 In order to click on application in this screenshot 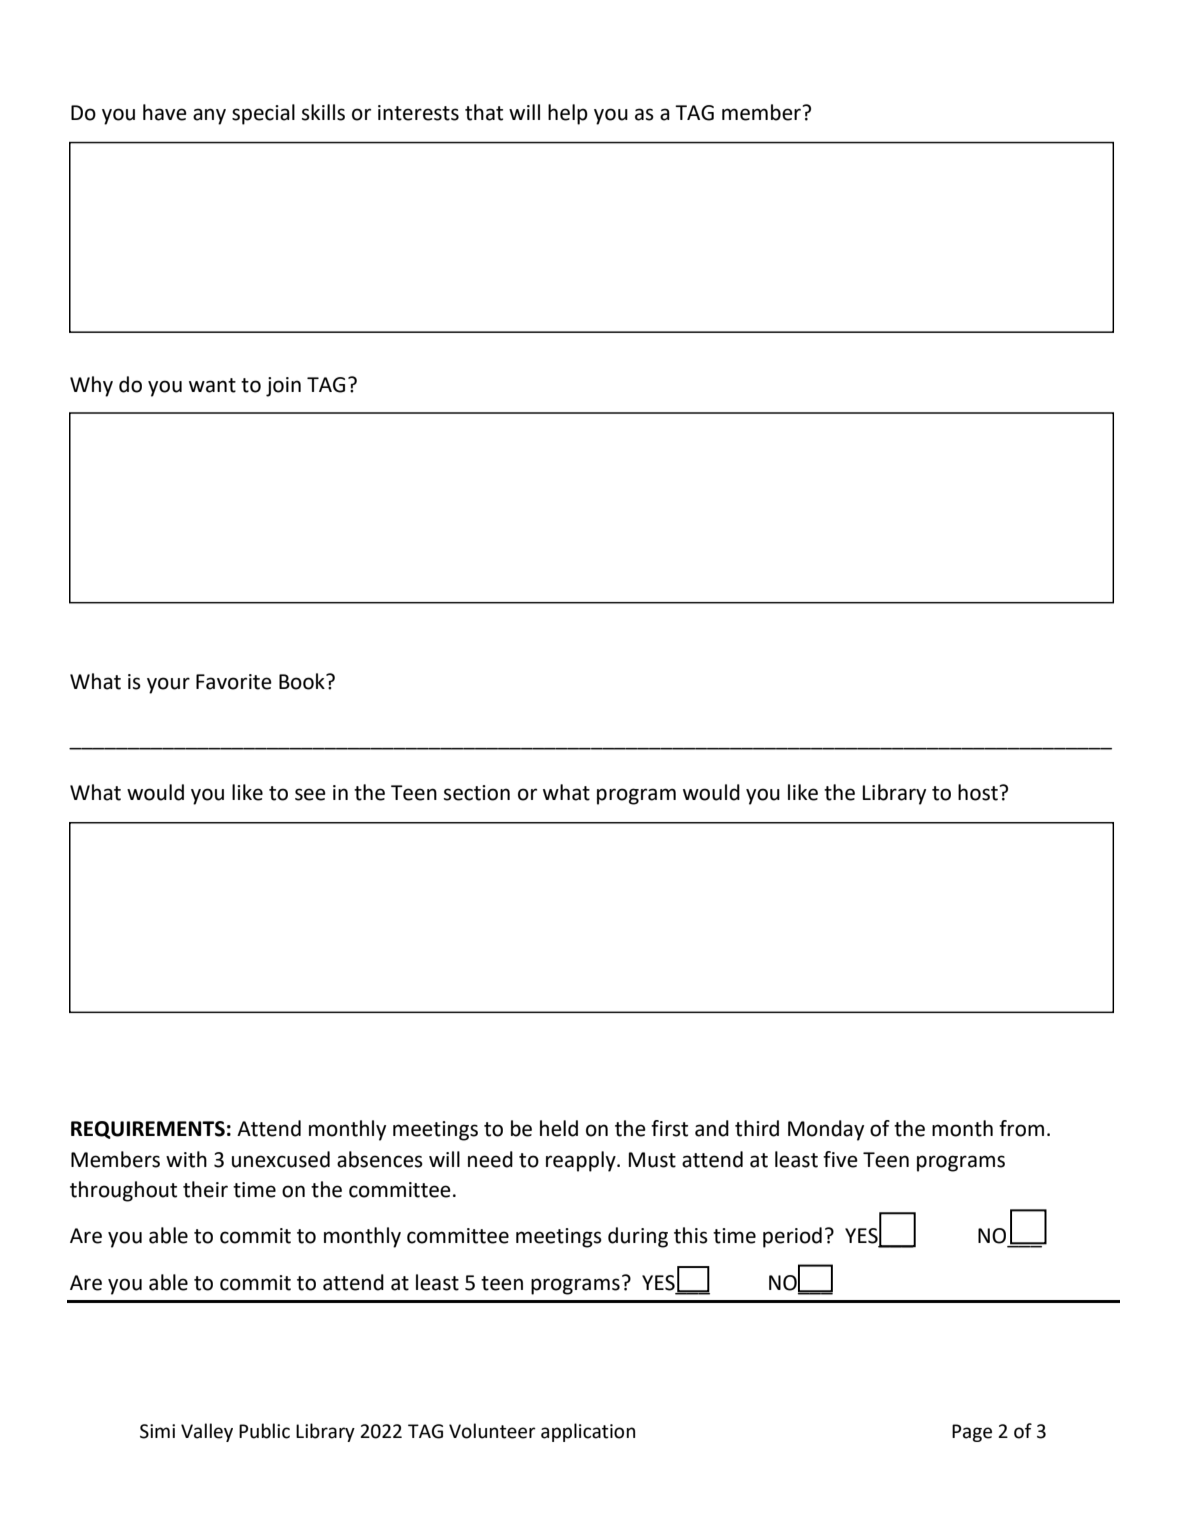, I will do `click(588, 1432)`.
